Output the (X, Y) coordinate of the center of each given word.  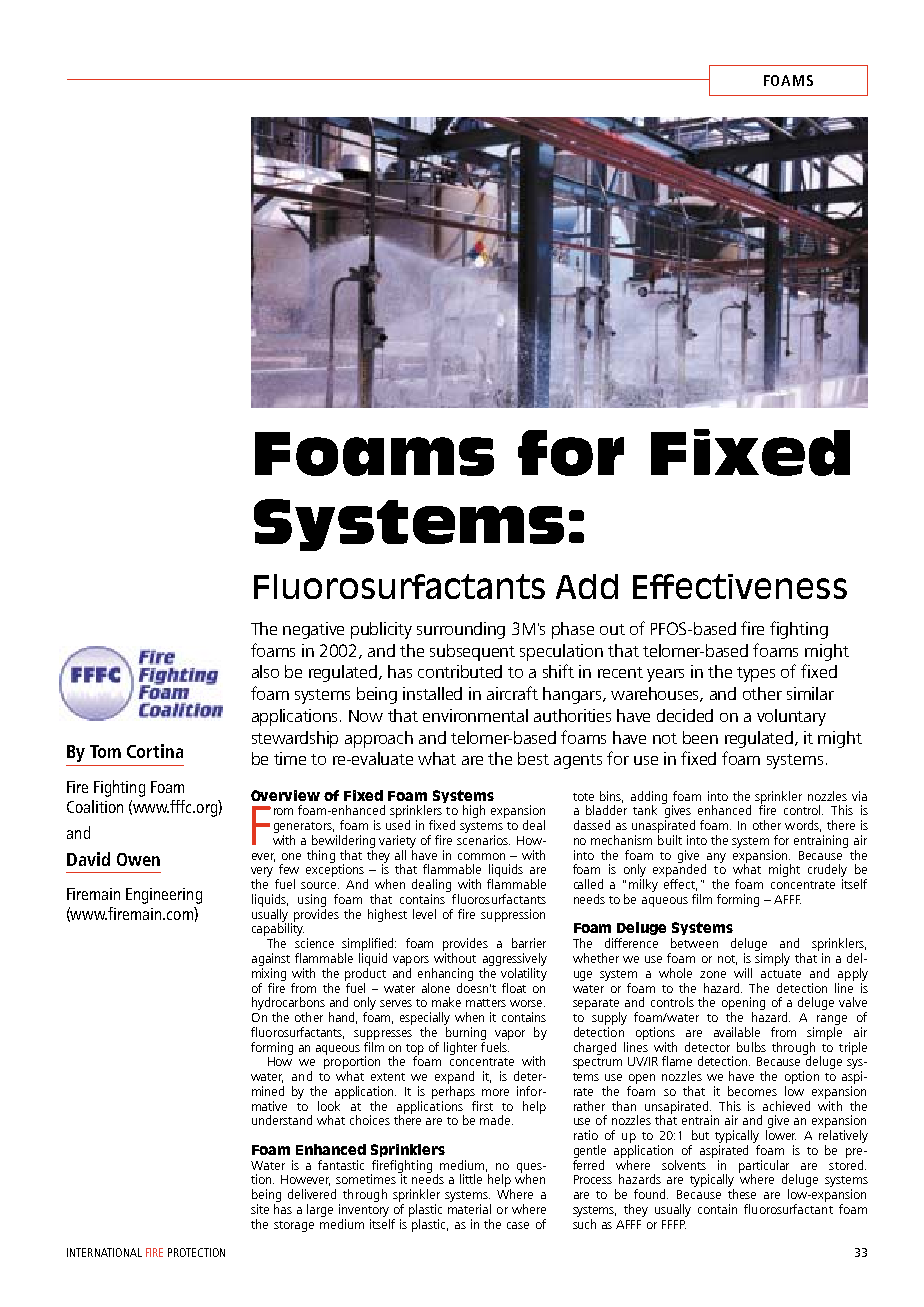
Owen (138, 859)
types (756, 674)
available (737, 1032)
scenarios (483, 840)
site (260, 1209)
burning (466, 1033)
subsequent (472, 652)
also (265, 671)
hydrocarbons (288, 1005)
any (715, 859)
